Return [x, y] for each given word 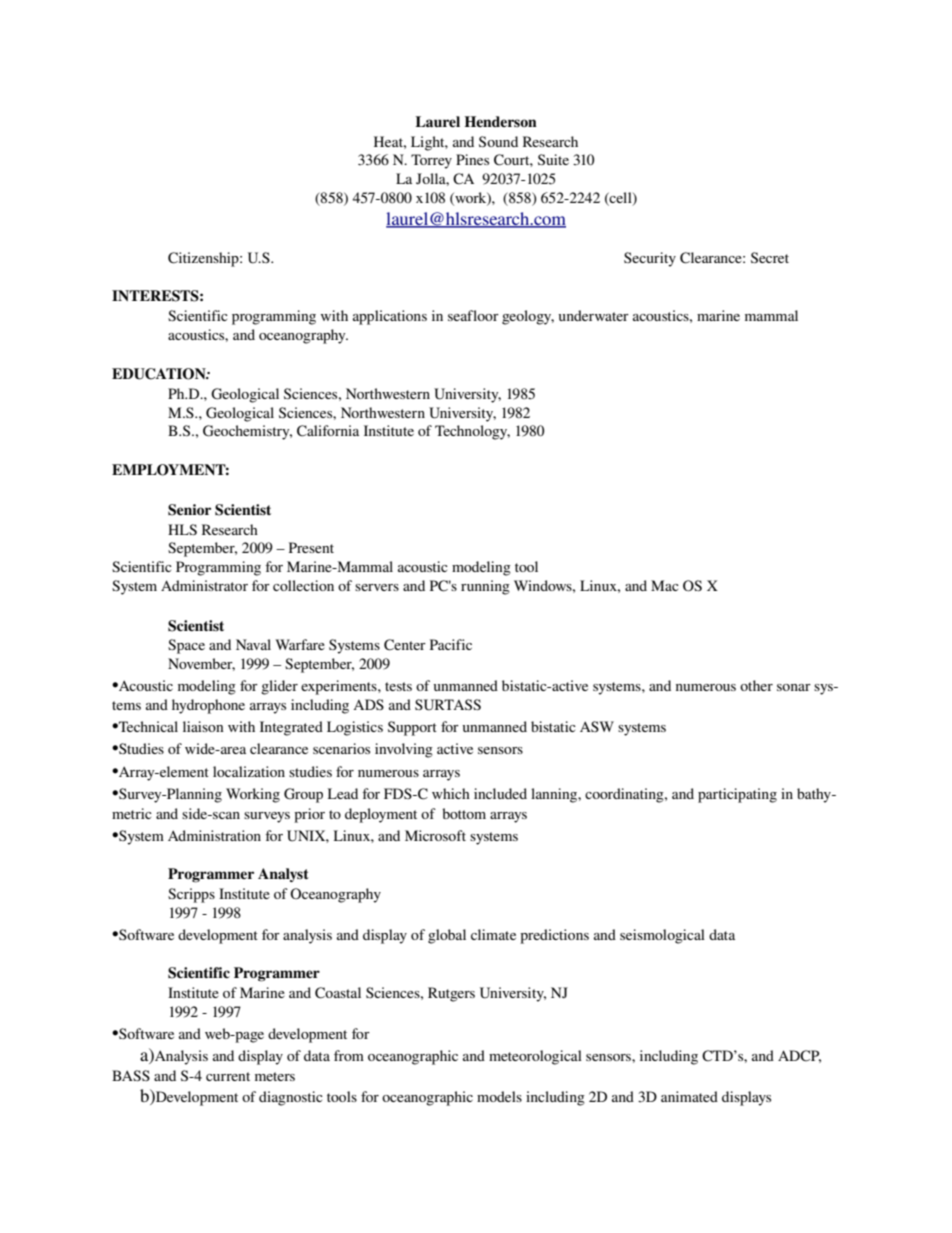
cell [621, 199]
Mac [665, 585]
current [228, 1076]
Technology [472, 432]
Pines [472, 159]
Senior [189, 510]
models [499, 1096]
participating [737, 795]
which [451, 793]
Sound [498, 141]
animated [689, 1096]
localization [249, 771]
